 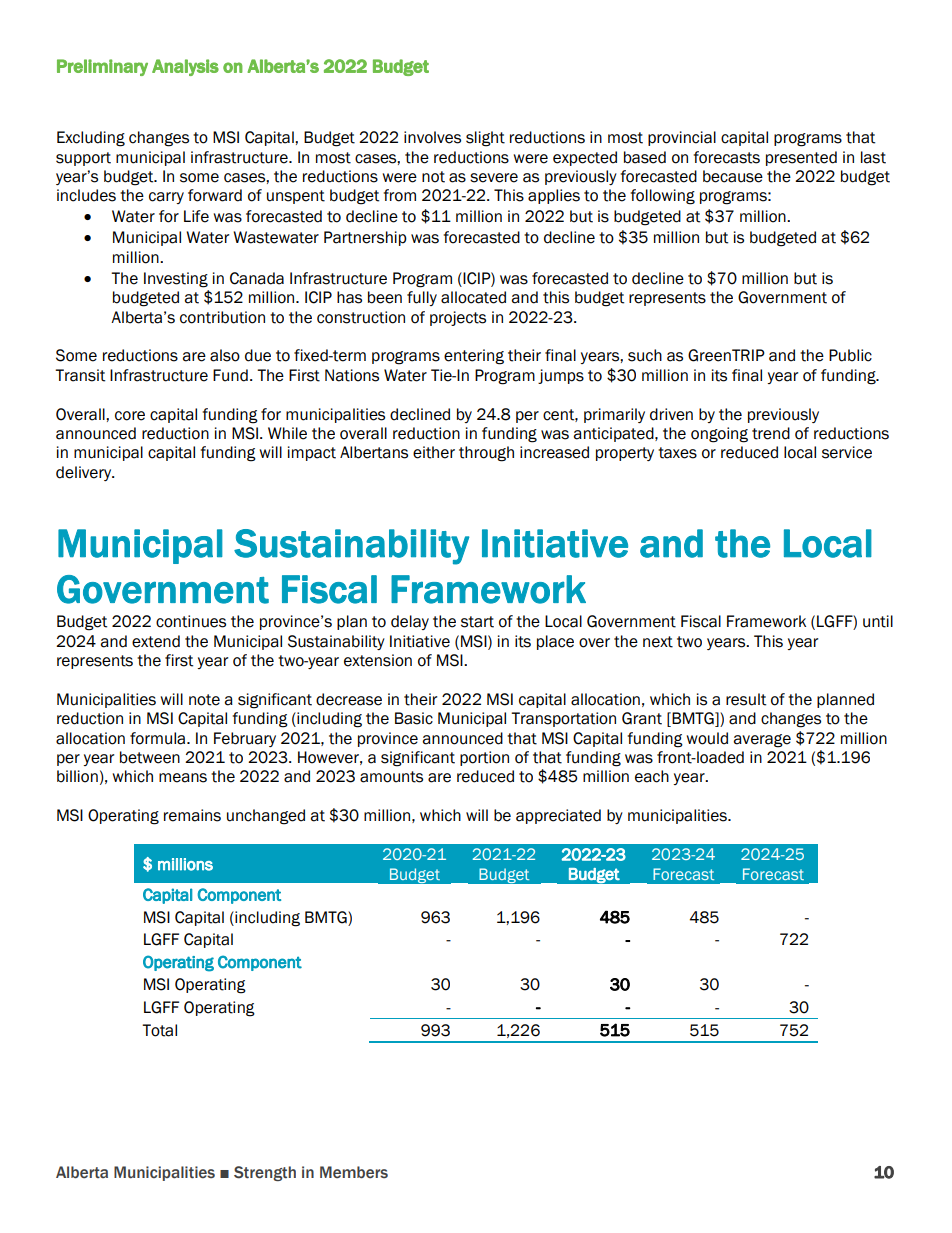 I want to click on slight, so click(x=485, y=139).
